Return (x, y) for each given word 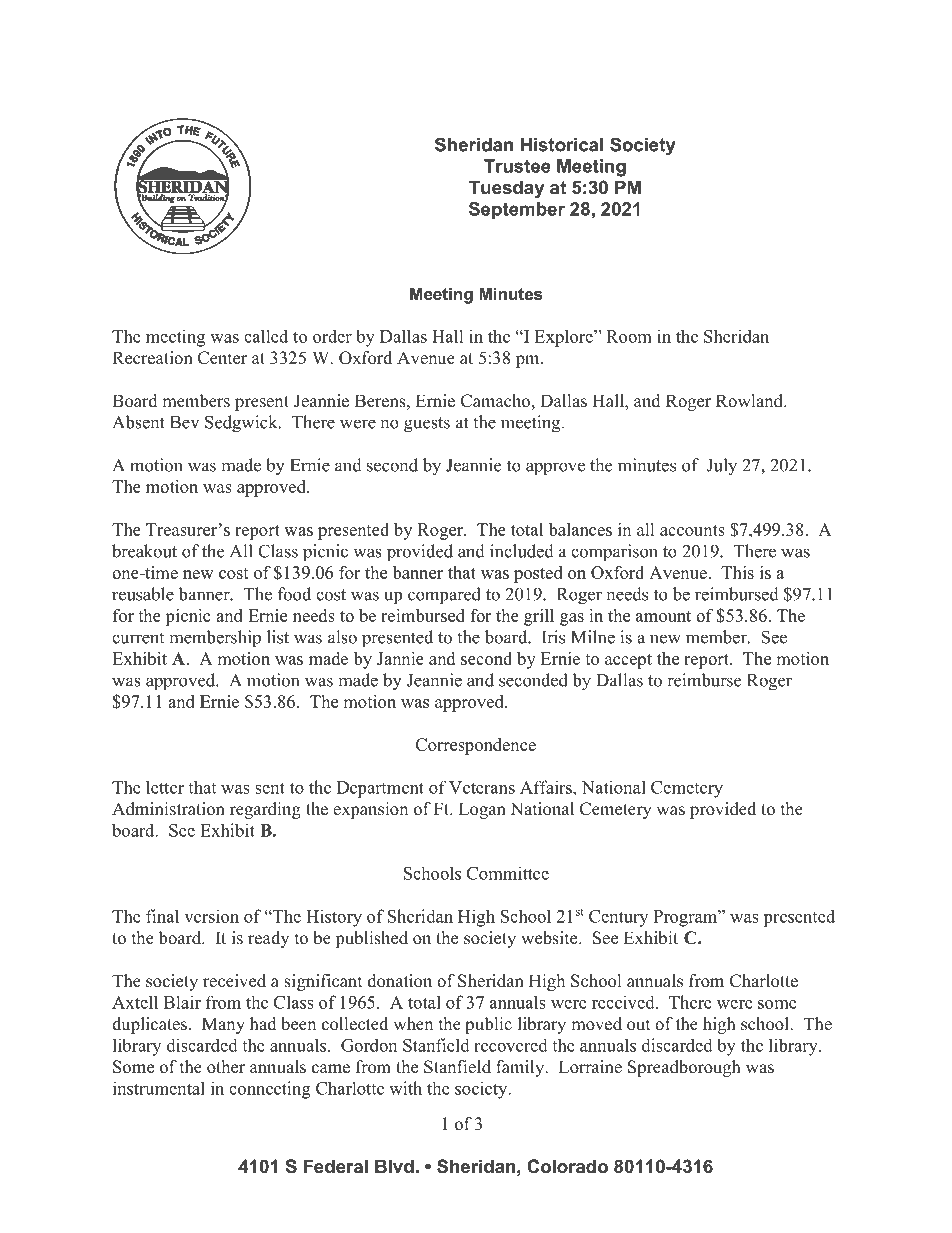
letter (165, 787)
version (211, 916)
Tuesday (506, 189)
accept (628, 661)
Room (629, 336)
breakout (144, 551)
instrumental (159, 1088)
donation (400, 981)
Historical (562, 145)
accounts (692, 530)
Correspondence (476, 746)
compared (444, 596)
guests (427, 425)
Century (618, 918)
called (266, 336)
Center (222, 358)
